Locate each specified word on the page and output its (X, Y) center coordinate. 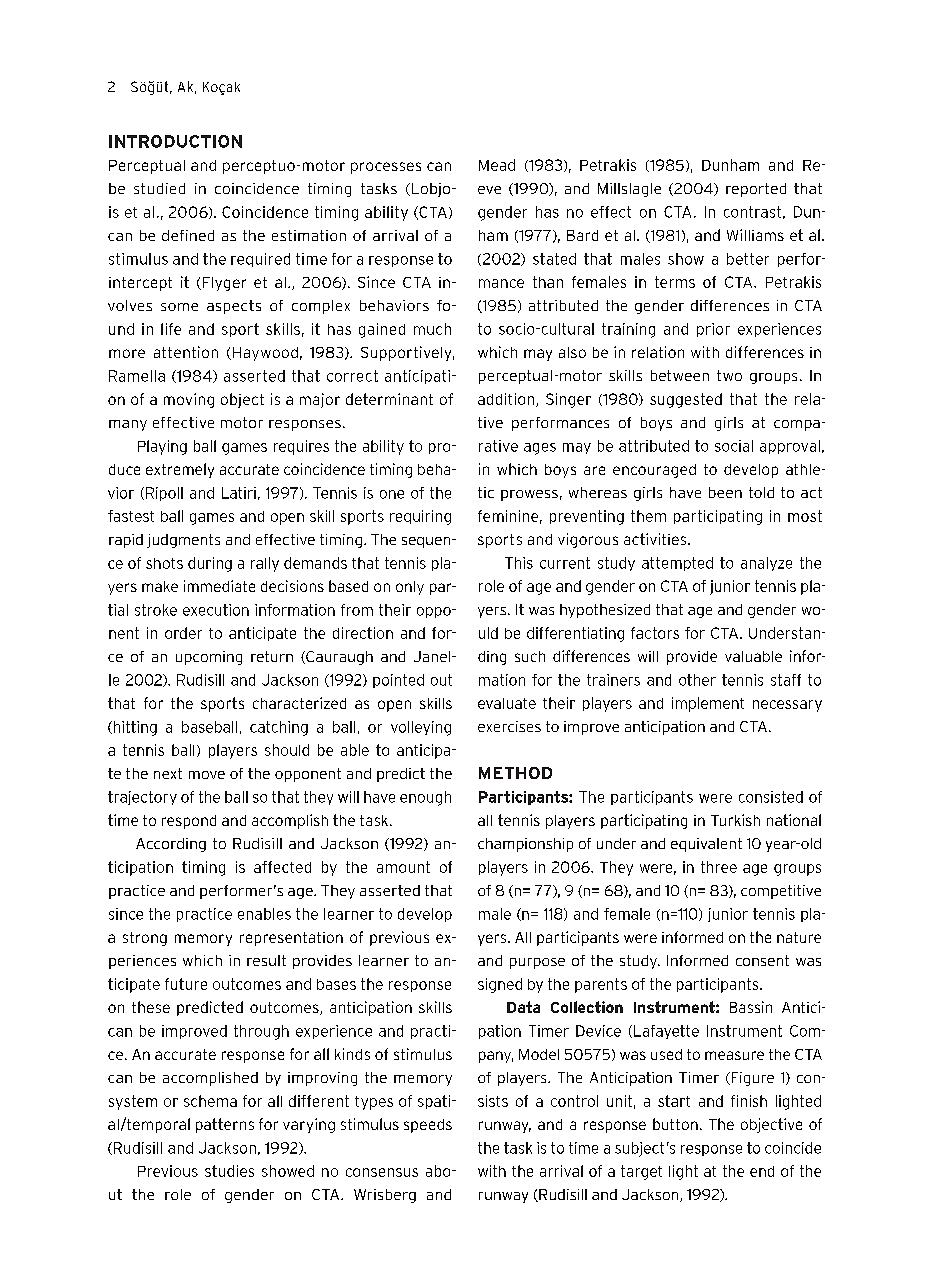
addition (506, 399)
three (719, 867)
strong (145, 939)
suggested (686, 400)
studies (229, 1171)
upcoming (209, 658)
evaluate (507, 703)
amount (403, 867)
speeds (428, 1126)
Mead (497, 165)
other (697, 680)
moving (189, 400)
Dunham (730, 165)
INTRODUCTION (175, 141)
